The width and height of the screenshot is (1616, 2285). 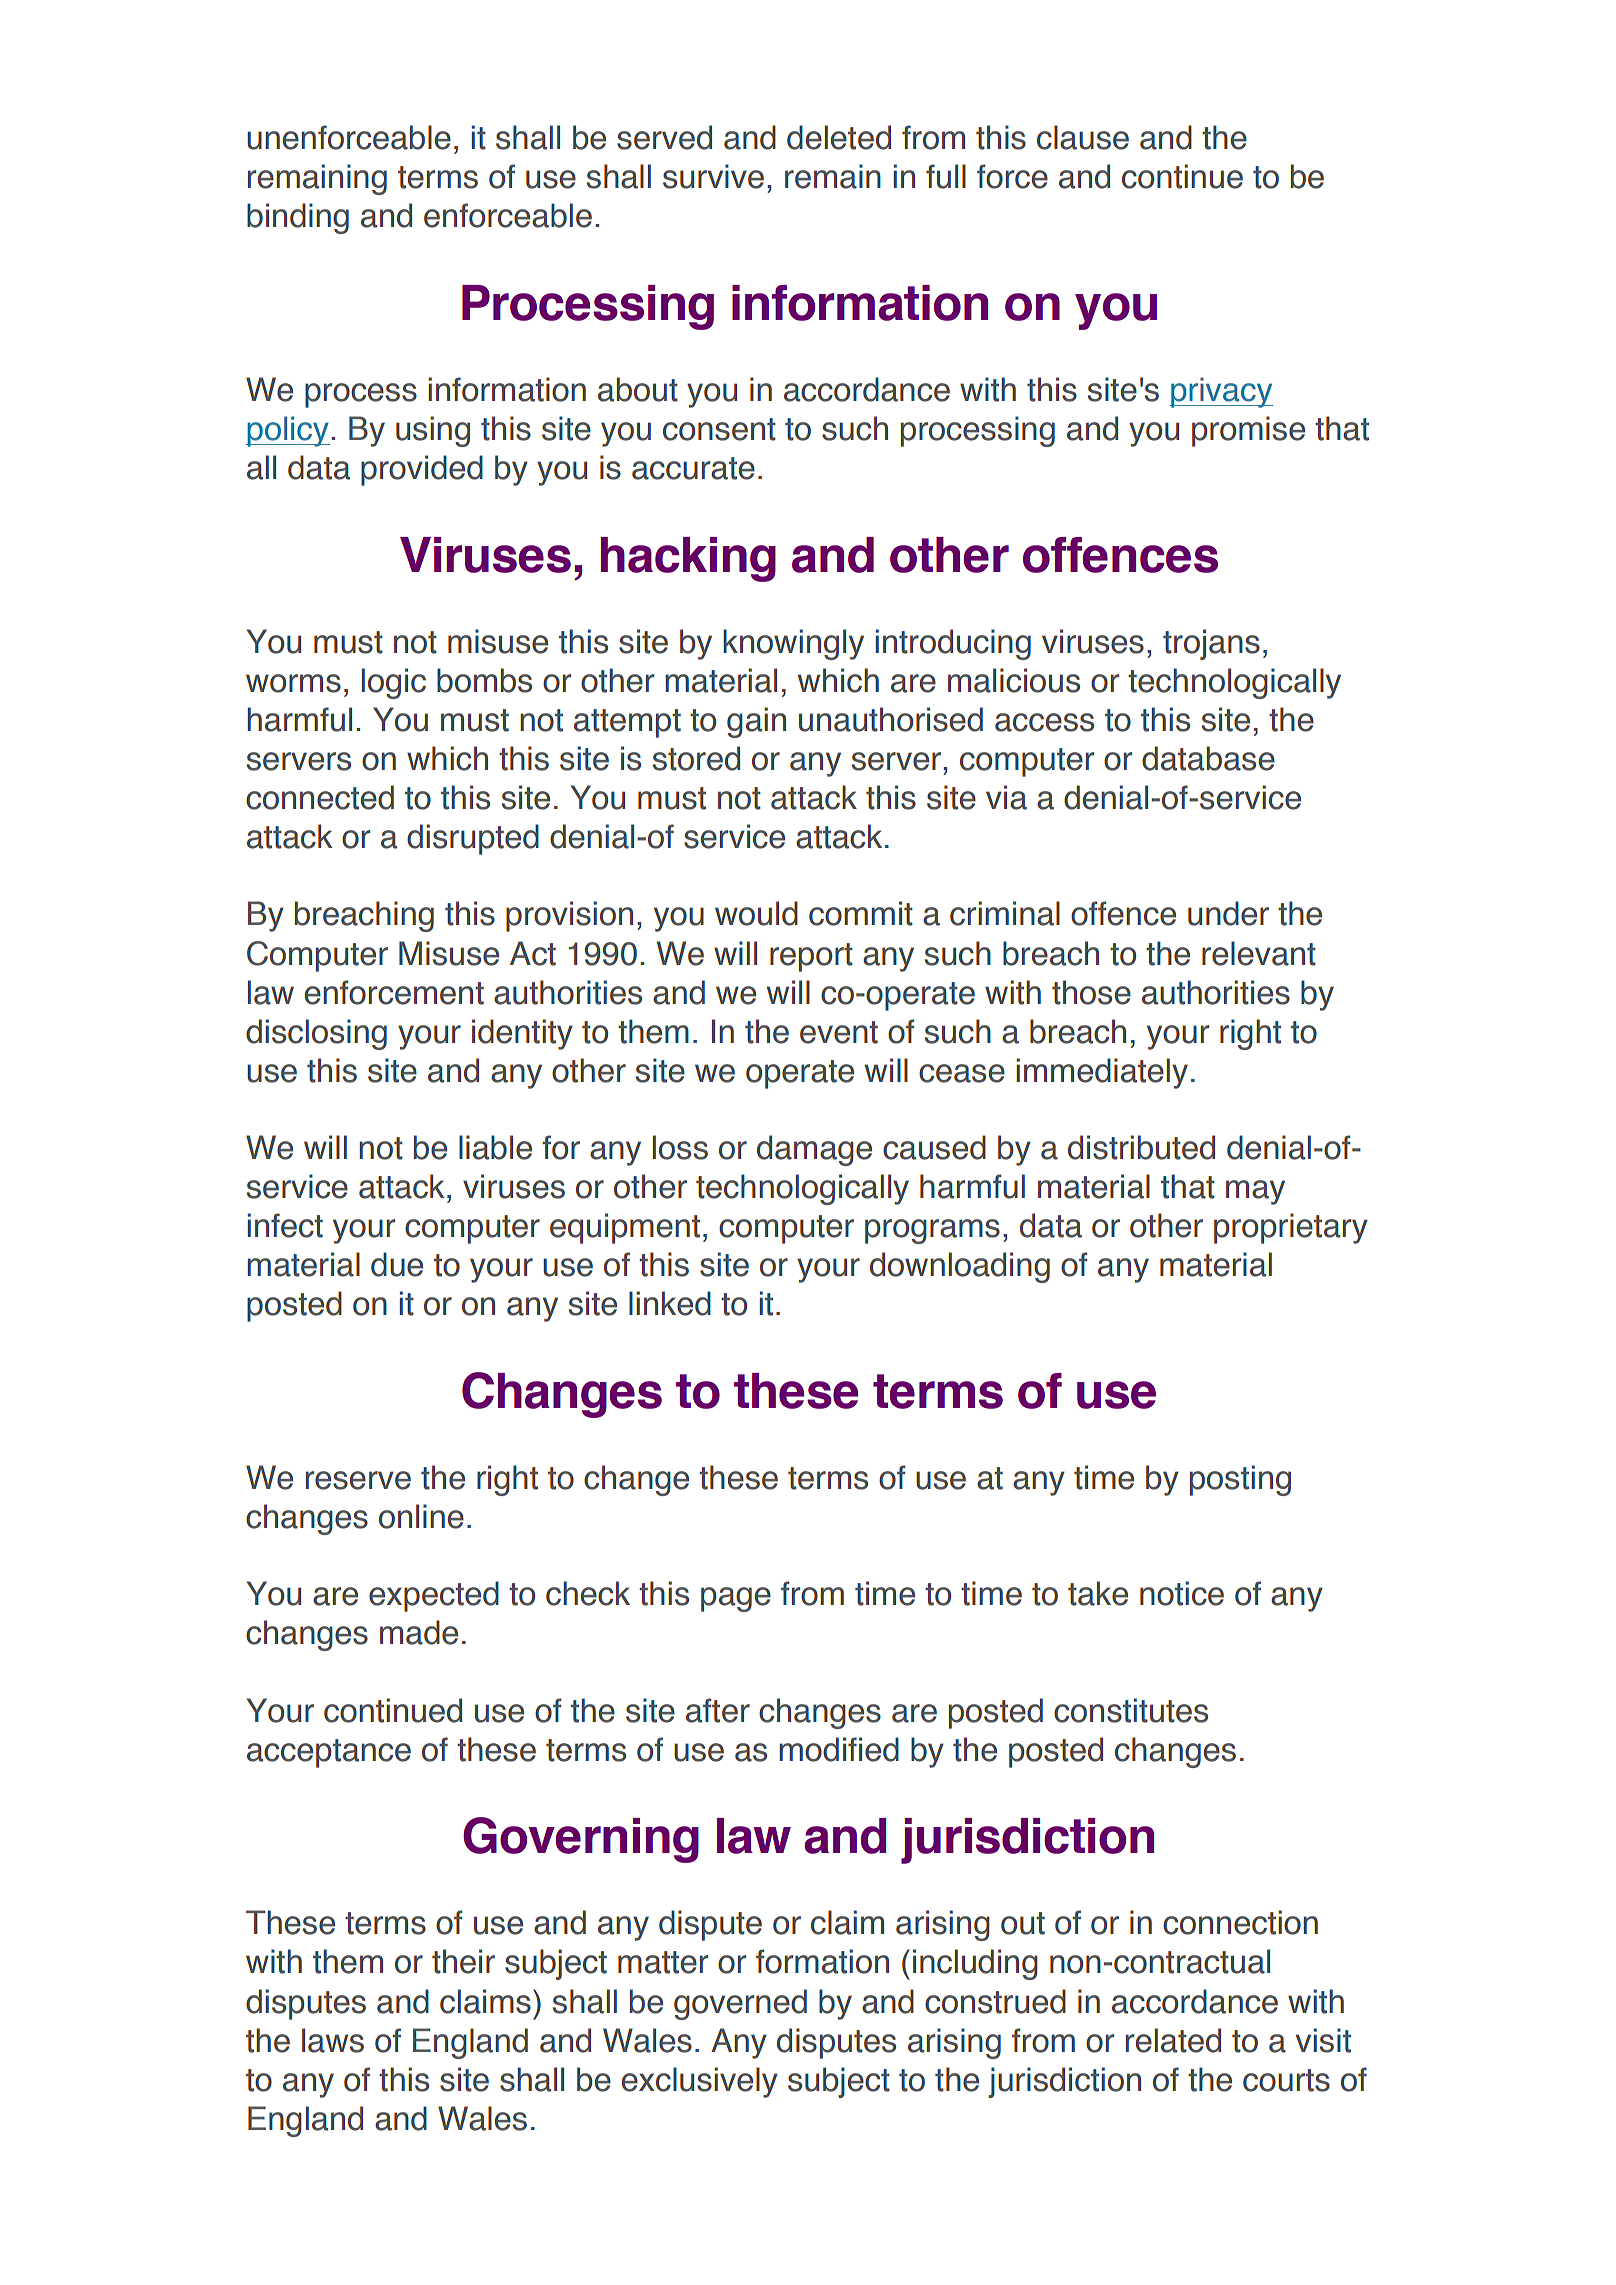 What do you see at coordinates (1228, 913) in the screenshot?
I see `under` at bounding box center [1228, 913].
